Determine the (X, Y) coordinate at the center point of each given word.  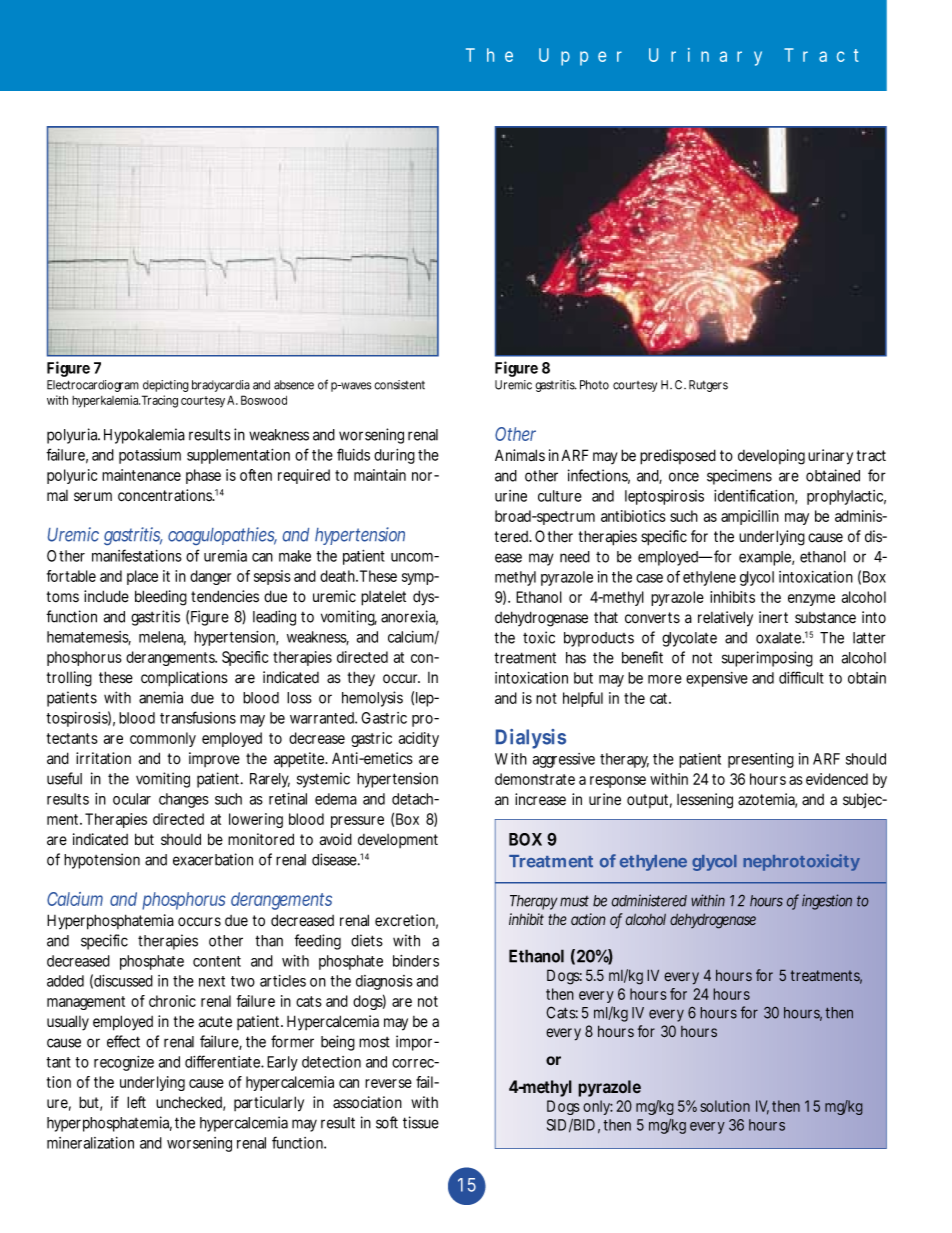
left (136, 1102)
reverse (388, 1083)
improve (214, 759)
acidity (419, 739)
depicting (166, 386)
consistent (399, 385)
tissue (421, 1122)
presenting (761, 760)
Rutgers (708, 386)
